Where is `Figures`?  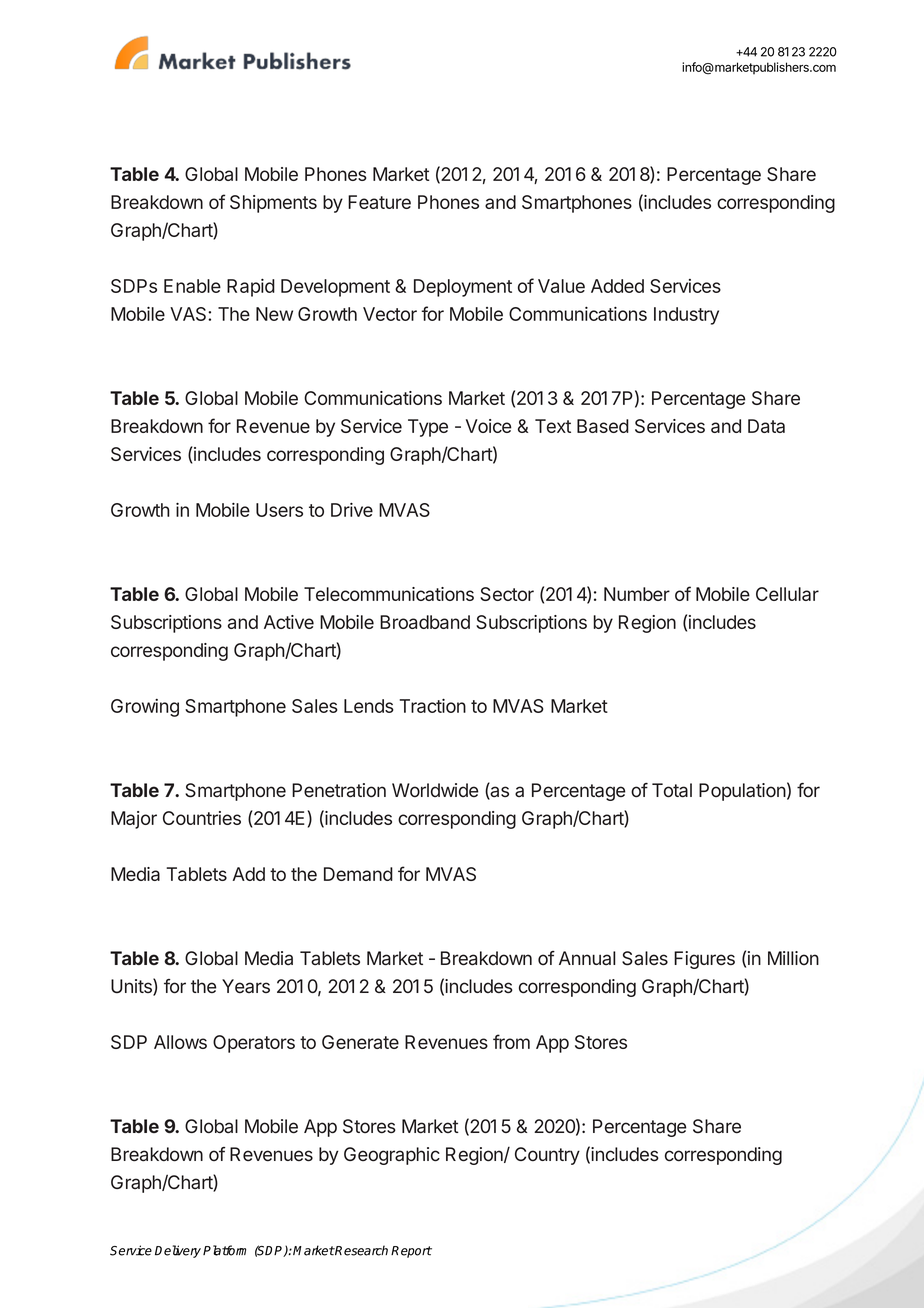 Figures is located at coordinates (704, 960).
